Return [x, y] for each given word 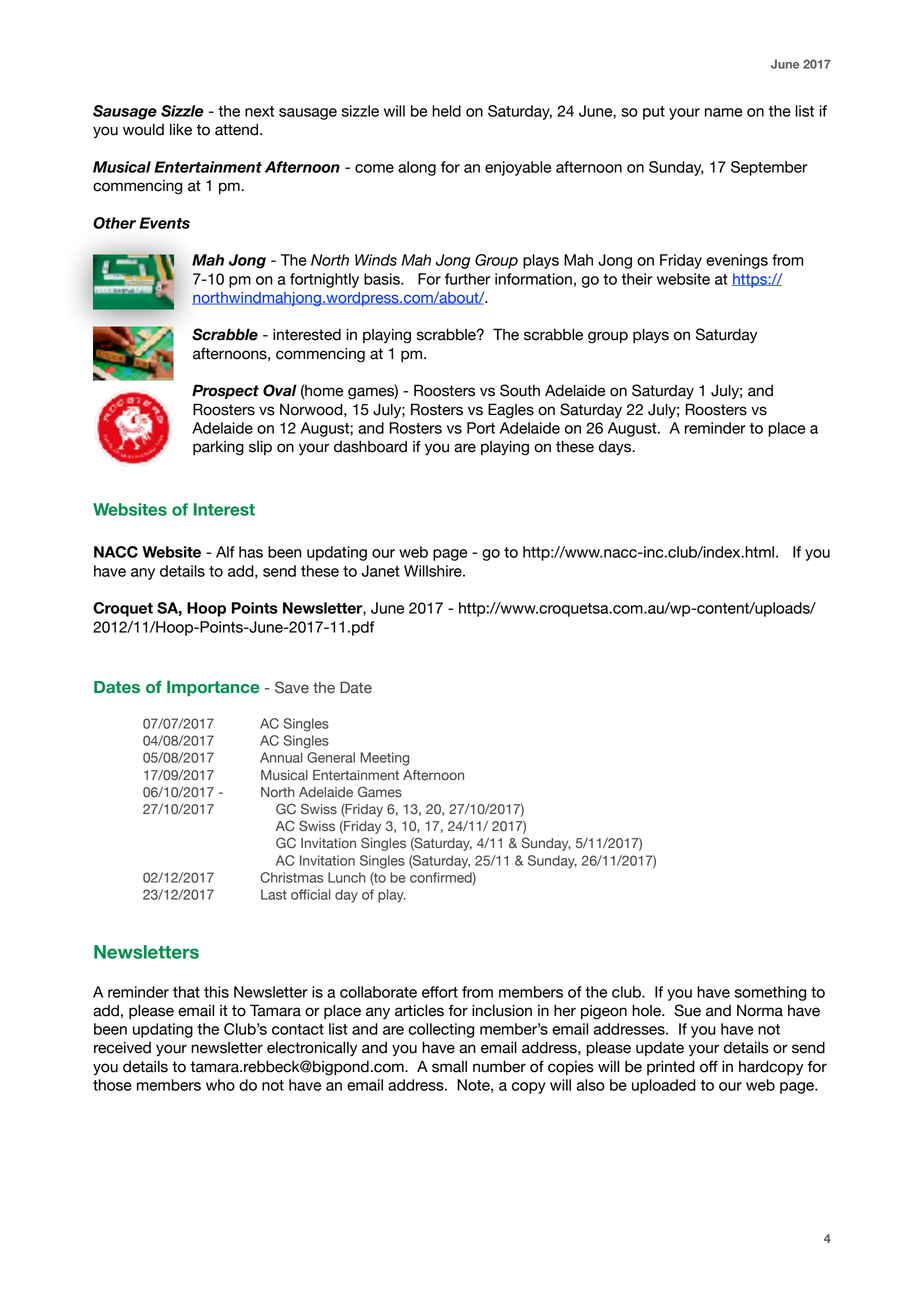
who [220, 1085]
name [723, 112]
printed [671, 1067]
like [181, 129]
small [449, 1067]
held [446, 111]
